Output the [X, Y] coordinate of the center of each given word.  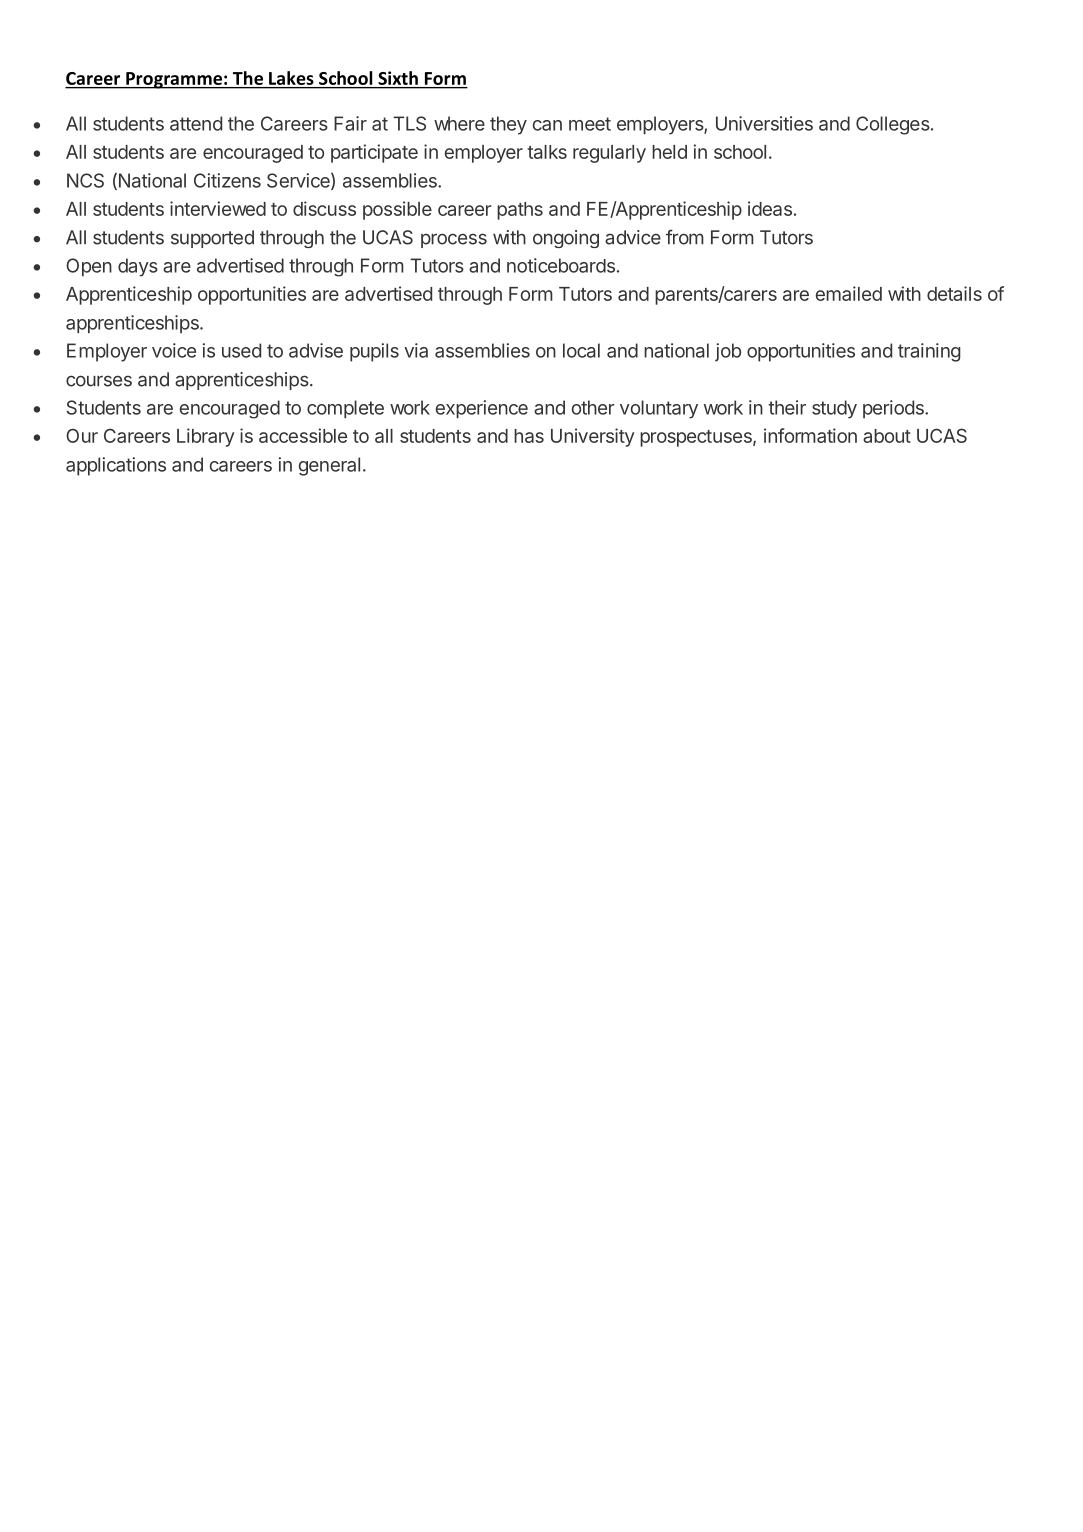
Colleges [893, 125]
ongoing [566, 239]
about [887, 436]
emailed [848, 293]
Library [206, 437]
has [529, 436]
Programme [174, 80]
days [138, 267]
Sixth [398, 78]
